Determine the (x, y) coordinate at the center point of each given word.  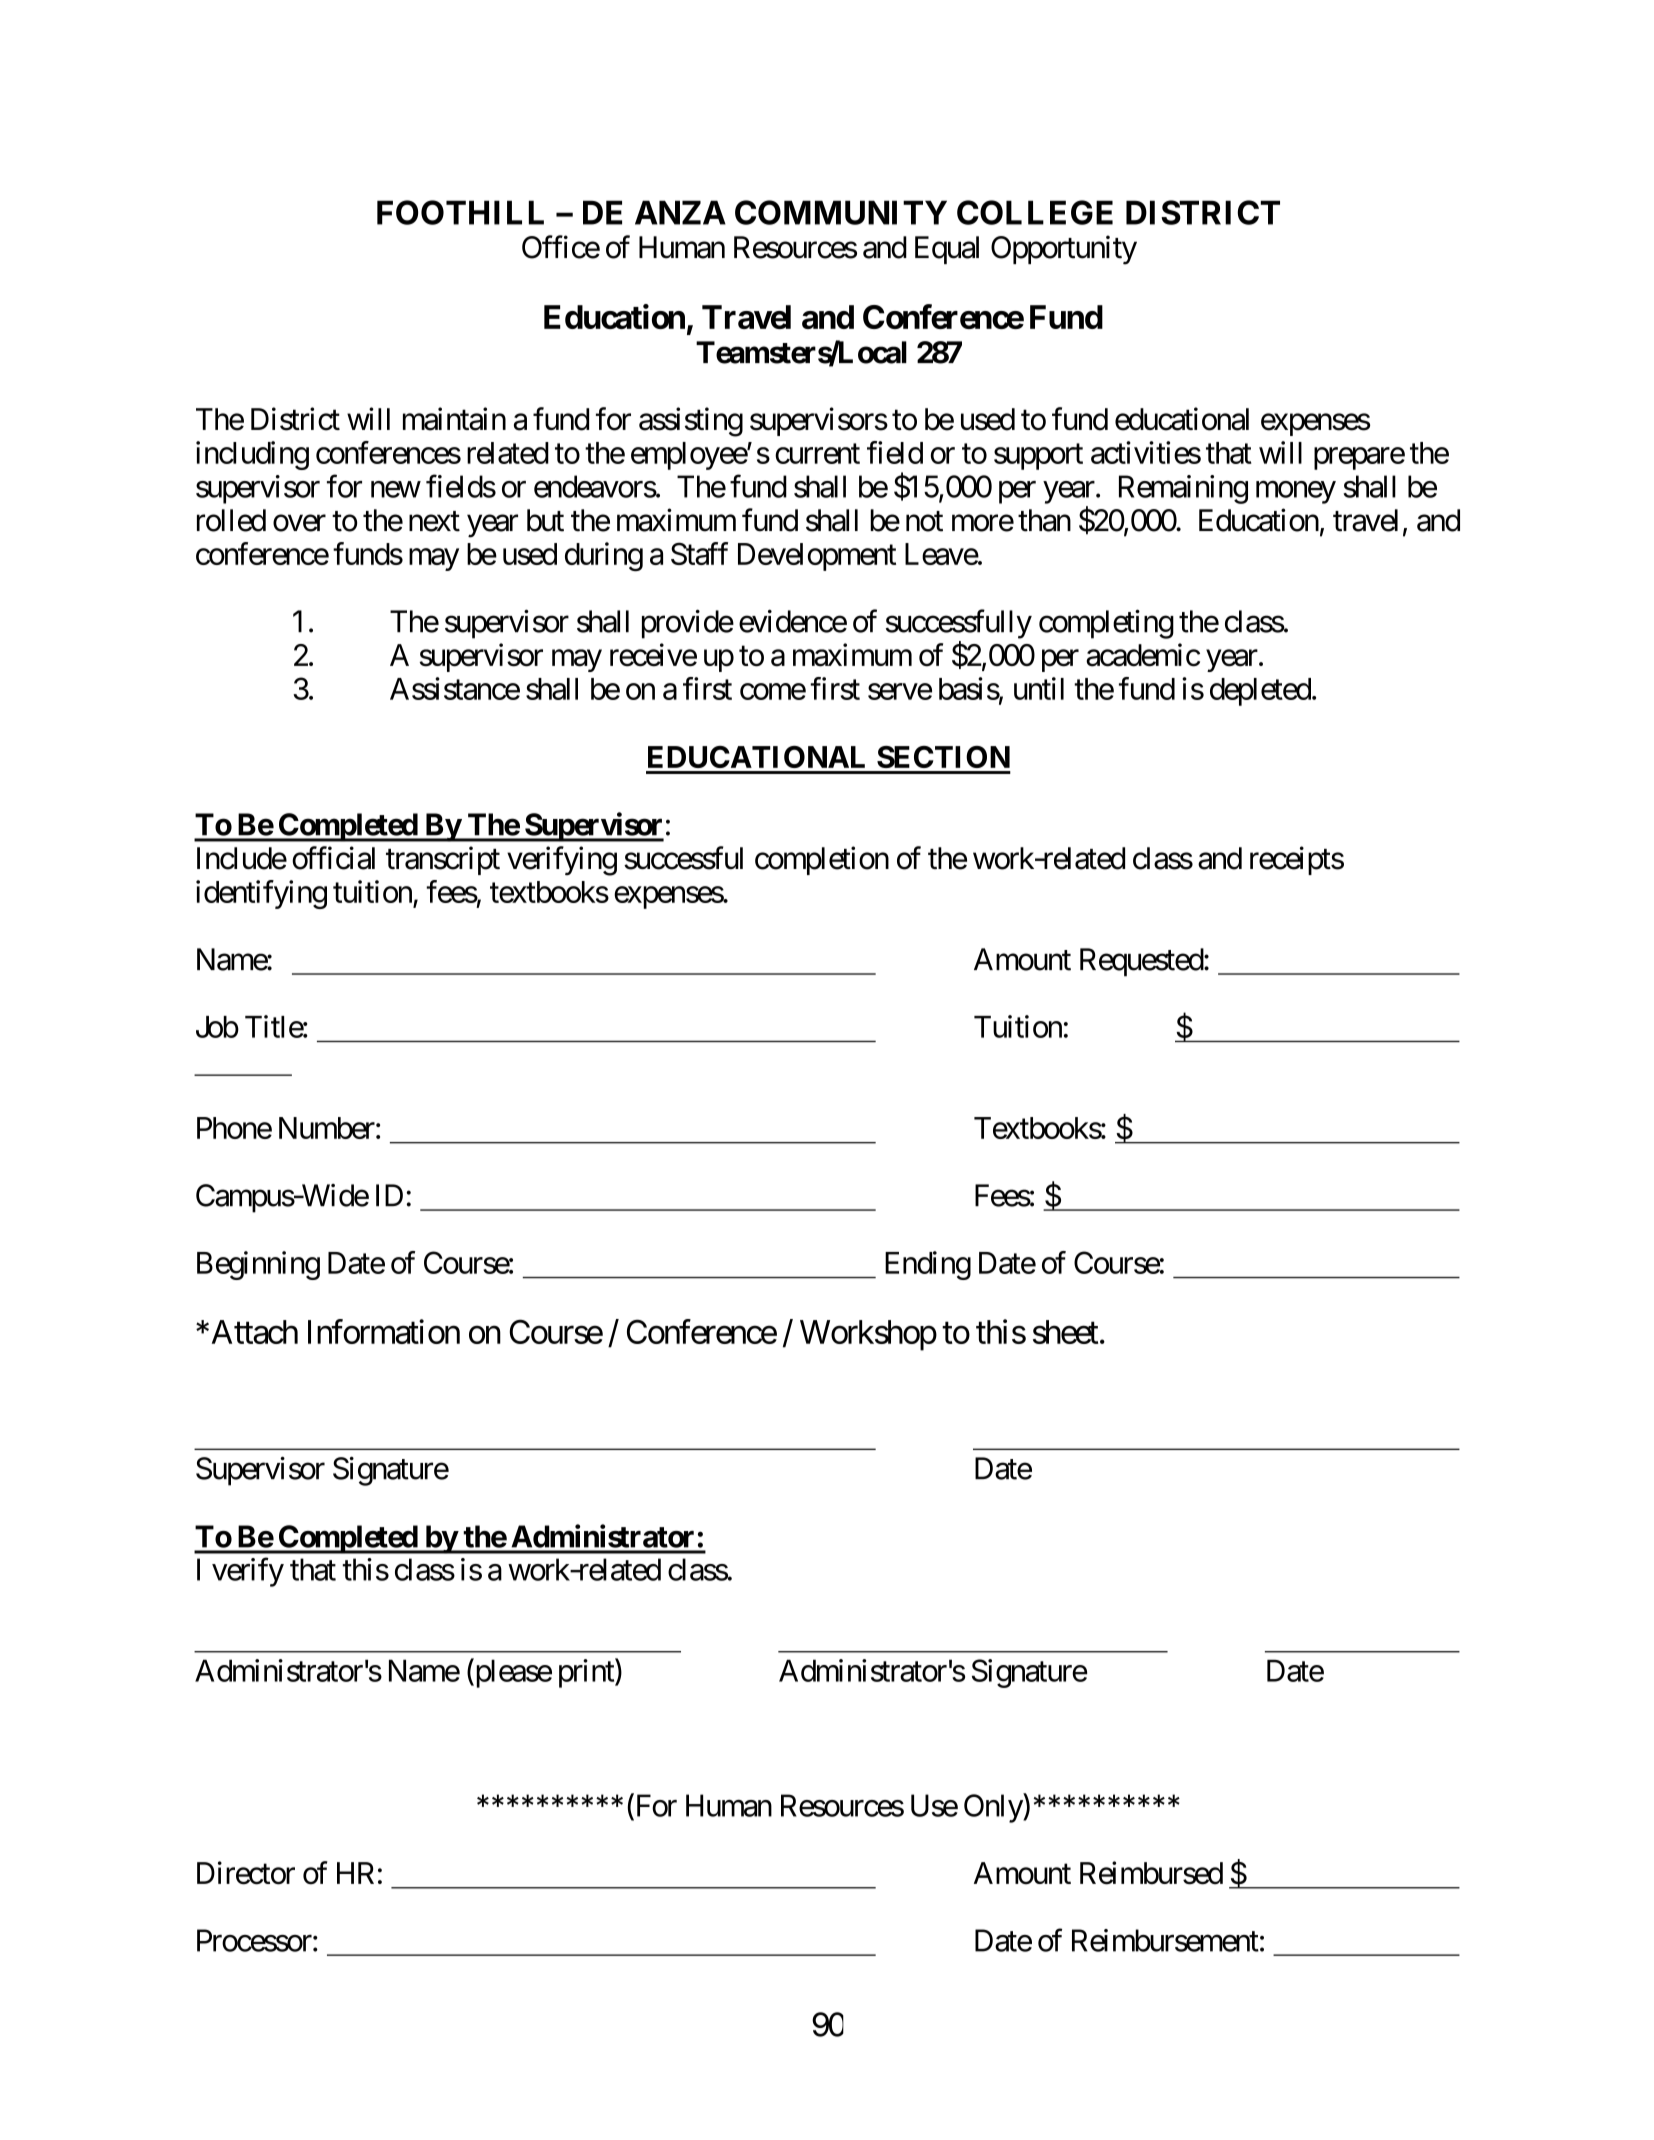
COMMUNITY (841, 212)
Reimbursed (1151, 1873)
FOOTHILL (460, 212)
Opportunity (1064, 250)
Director (246, 1873)
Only (994, 1808)
